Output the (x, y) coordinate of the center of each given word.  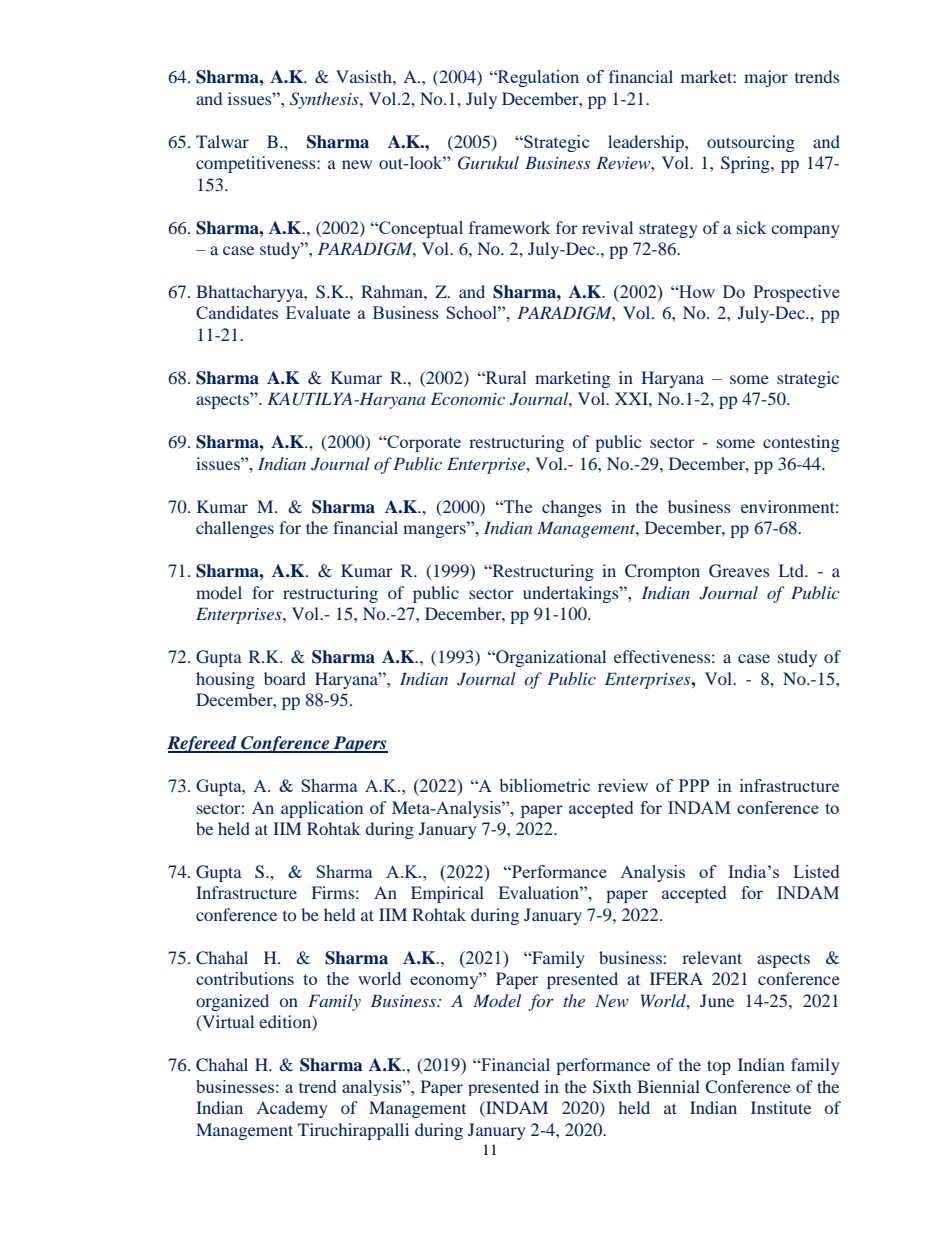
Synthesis (325, 100)
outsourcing (751, 143)
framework (509, 227)
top (719, 1067)
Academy (292, 1109)
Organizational (550, 658)
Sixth (612, 1087)
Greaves (739, 571)
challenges (235, 529)
